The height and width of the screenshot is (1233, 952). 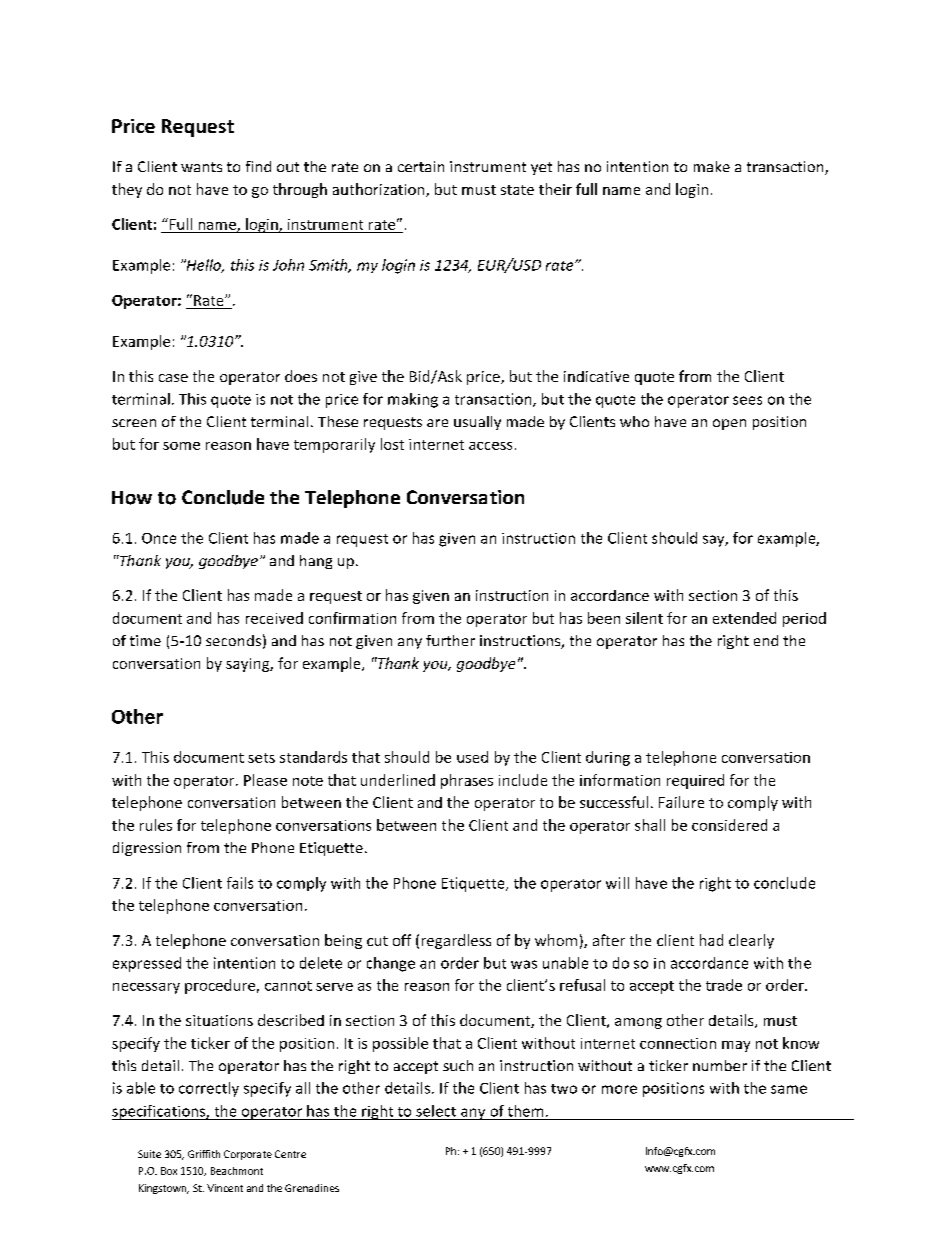 I want to click on further, so click(x=450, y=640).
